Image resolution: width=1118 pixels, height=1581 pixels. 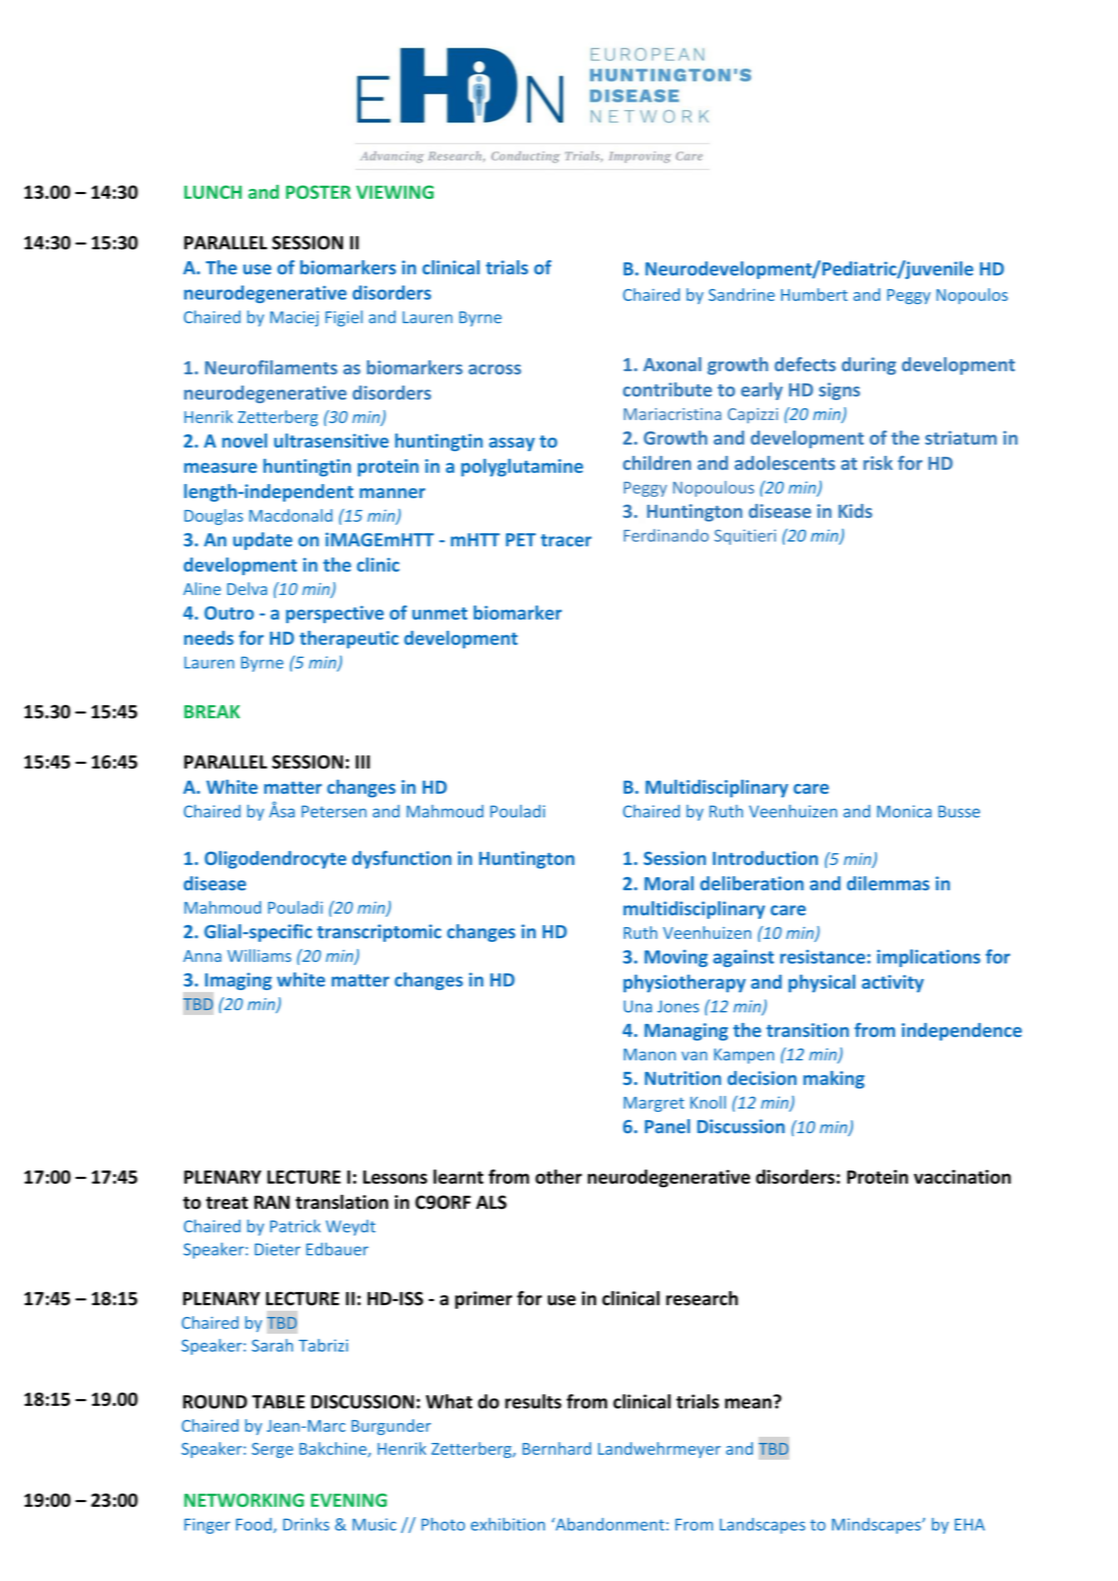 What do you see at coordinates (672, 364) in the screenshot?
I see `Axonal` at bounding box center [672, 364].
